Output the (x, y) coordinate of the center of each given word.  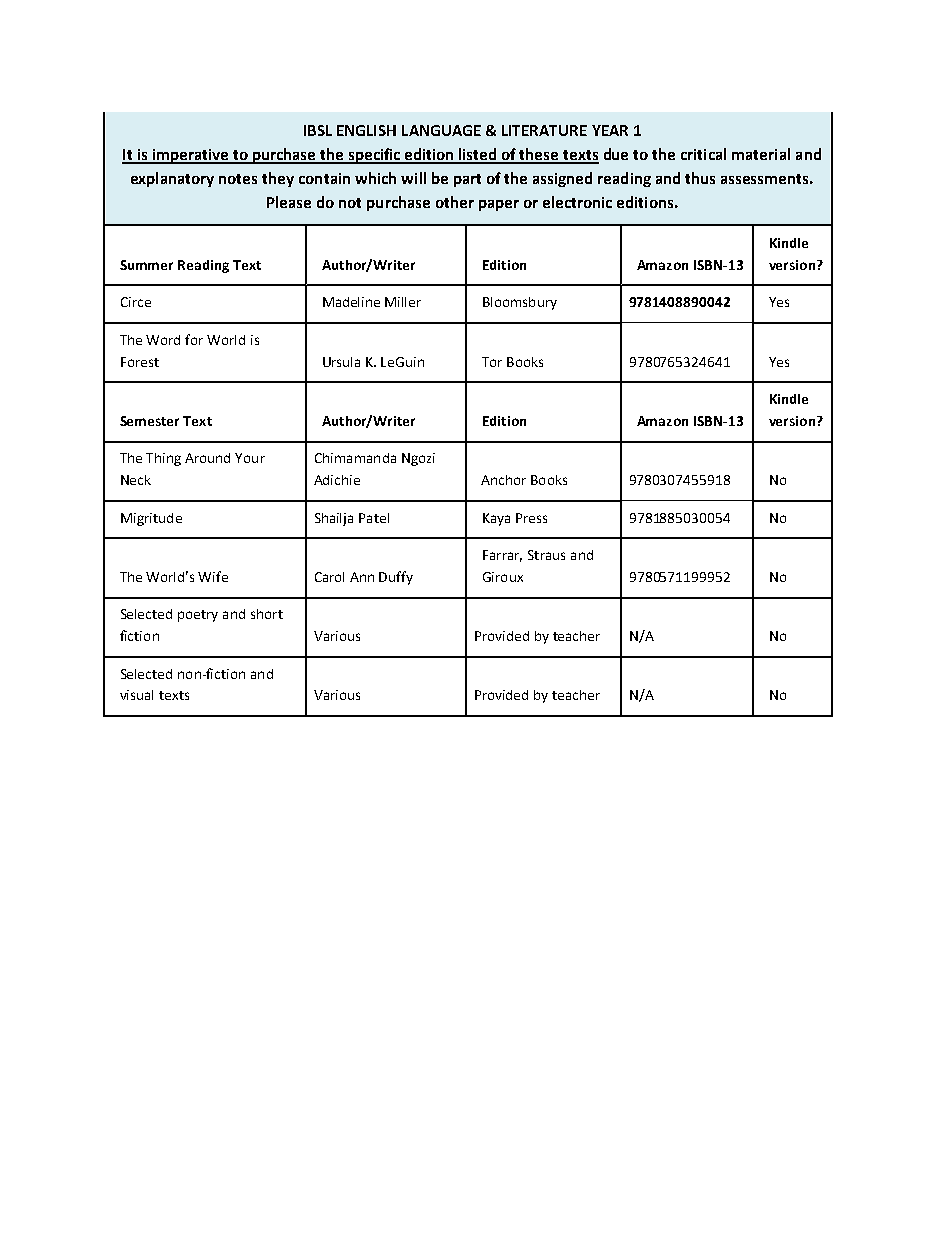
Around (207, 458)
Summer (146, 265)
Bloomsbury (520, 303)
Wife (213, 576)
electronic (577, 202)
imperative (190, 156)
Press (531, 518)
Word (163, 340)
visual (136, 695)
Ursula (341, 362)
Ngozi (418, 459)
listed (478, 155)
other (455, 202)
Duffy (396, 578)
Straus (546, 555)
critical (703, 154)
